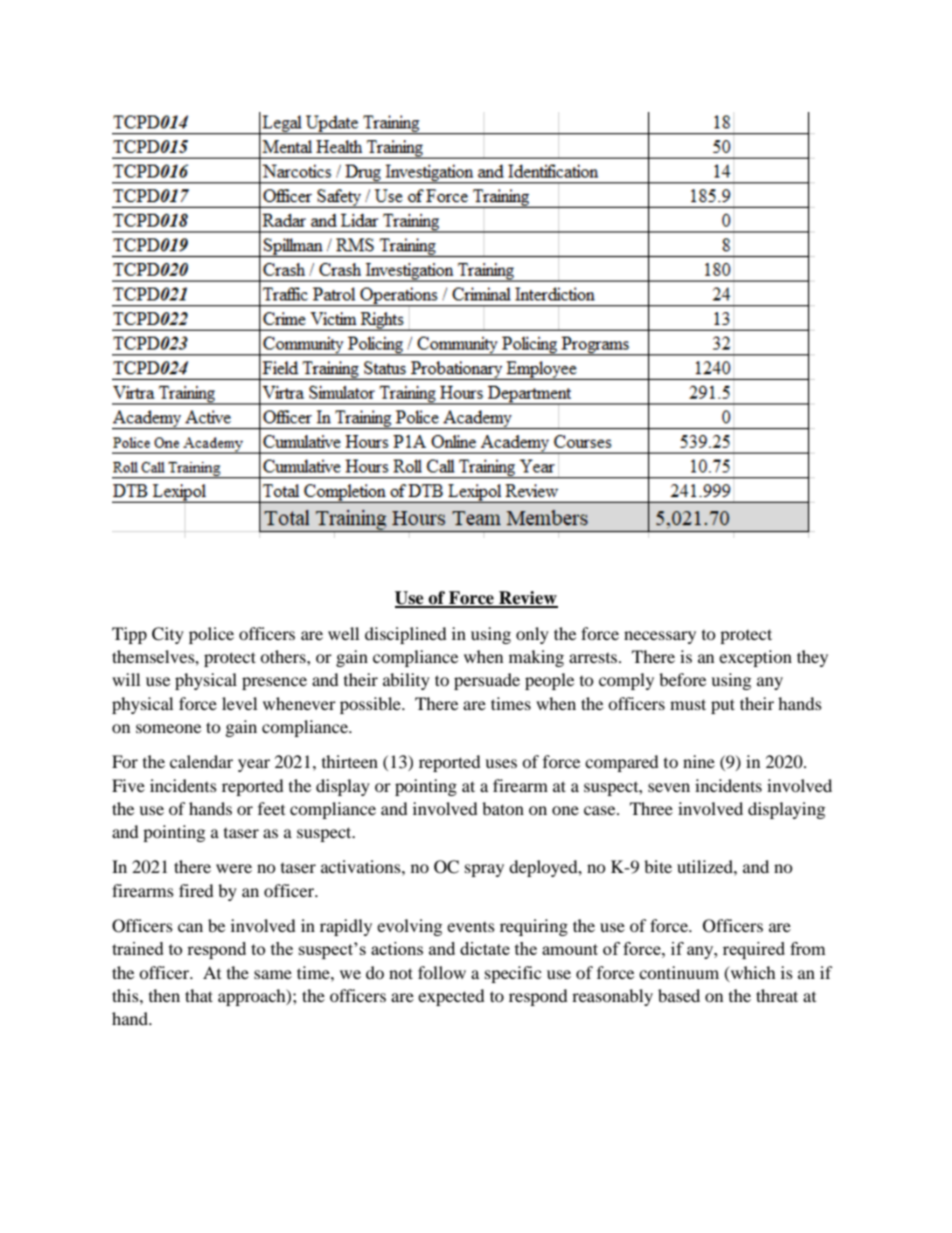 This image has height=1233, width=952. Describe the element at coordinates (699, 761) in the image. I see `nine` at that location.
